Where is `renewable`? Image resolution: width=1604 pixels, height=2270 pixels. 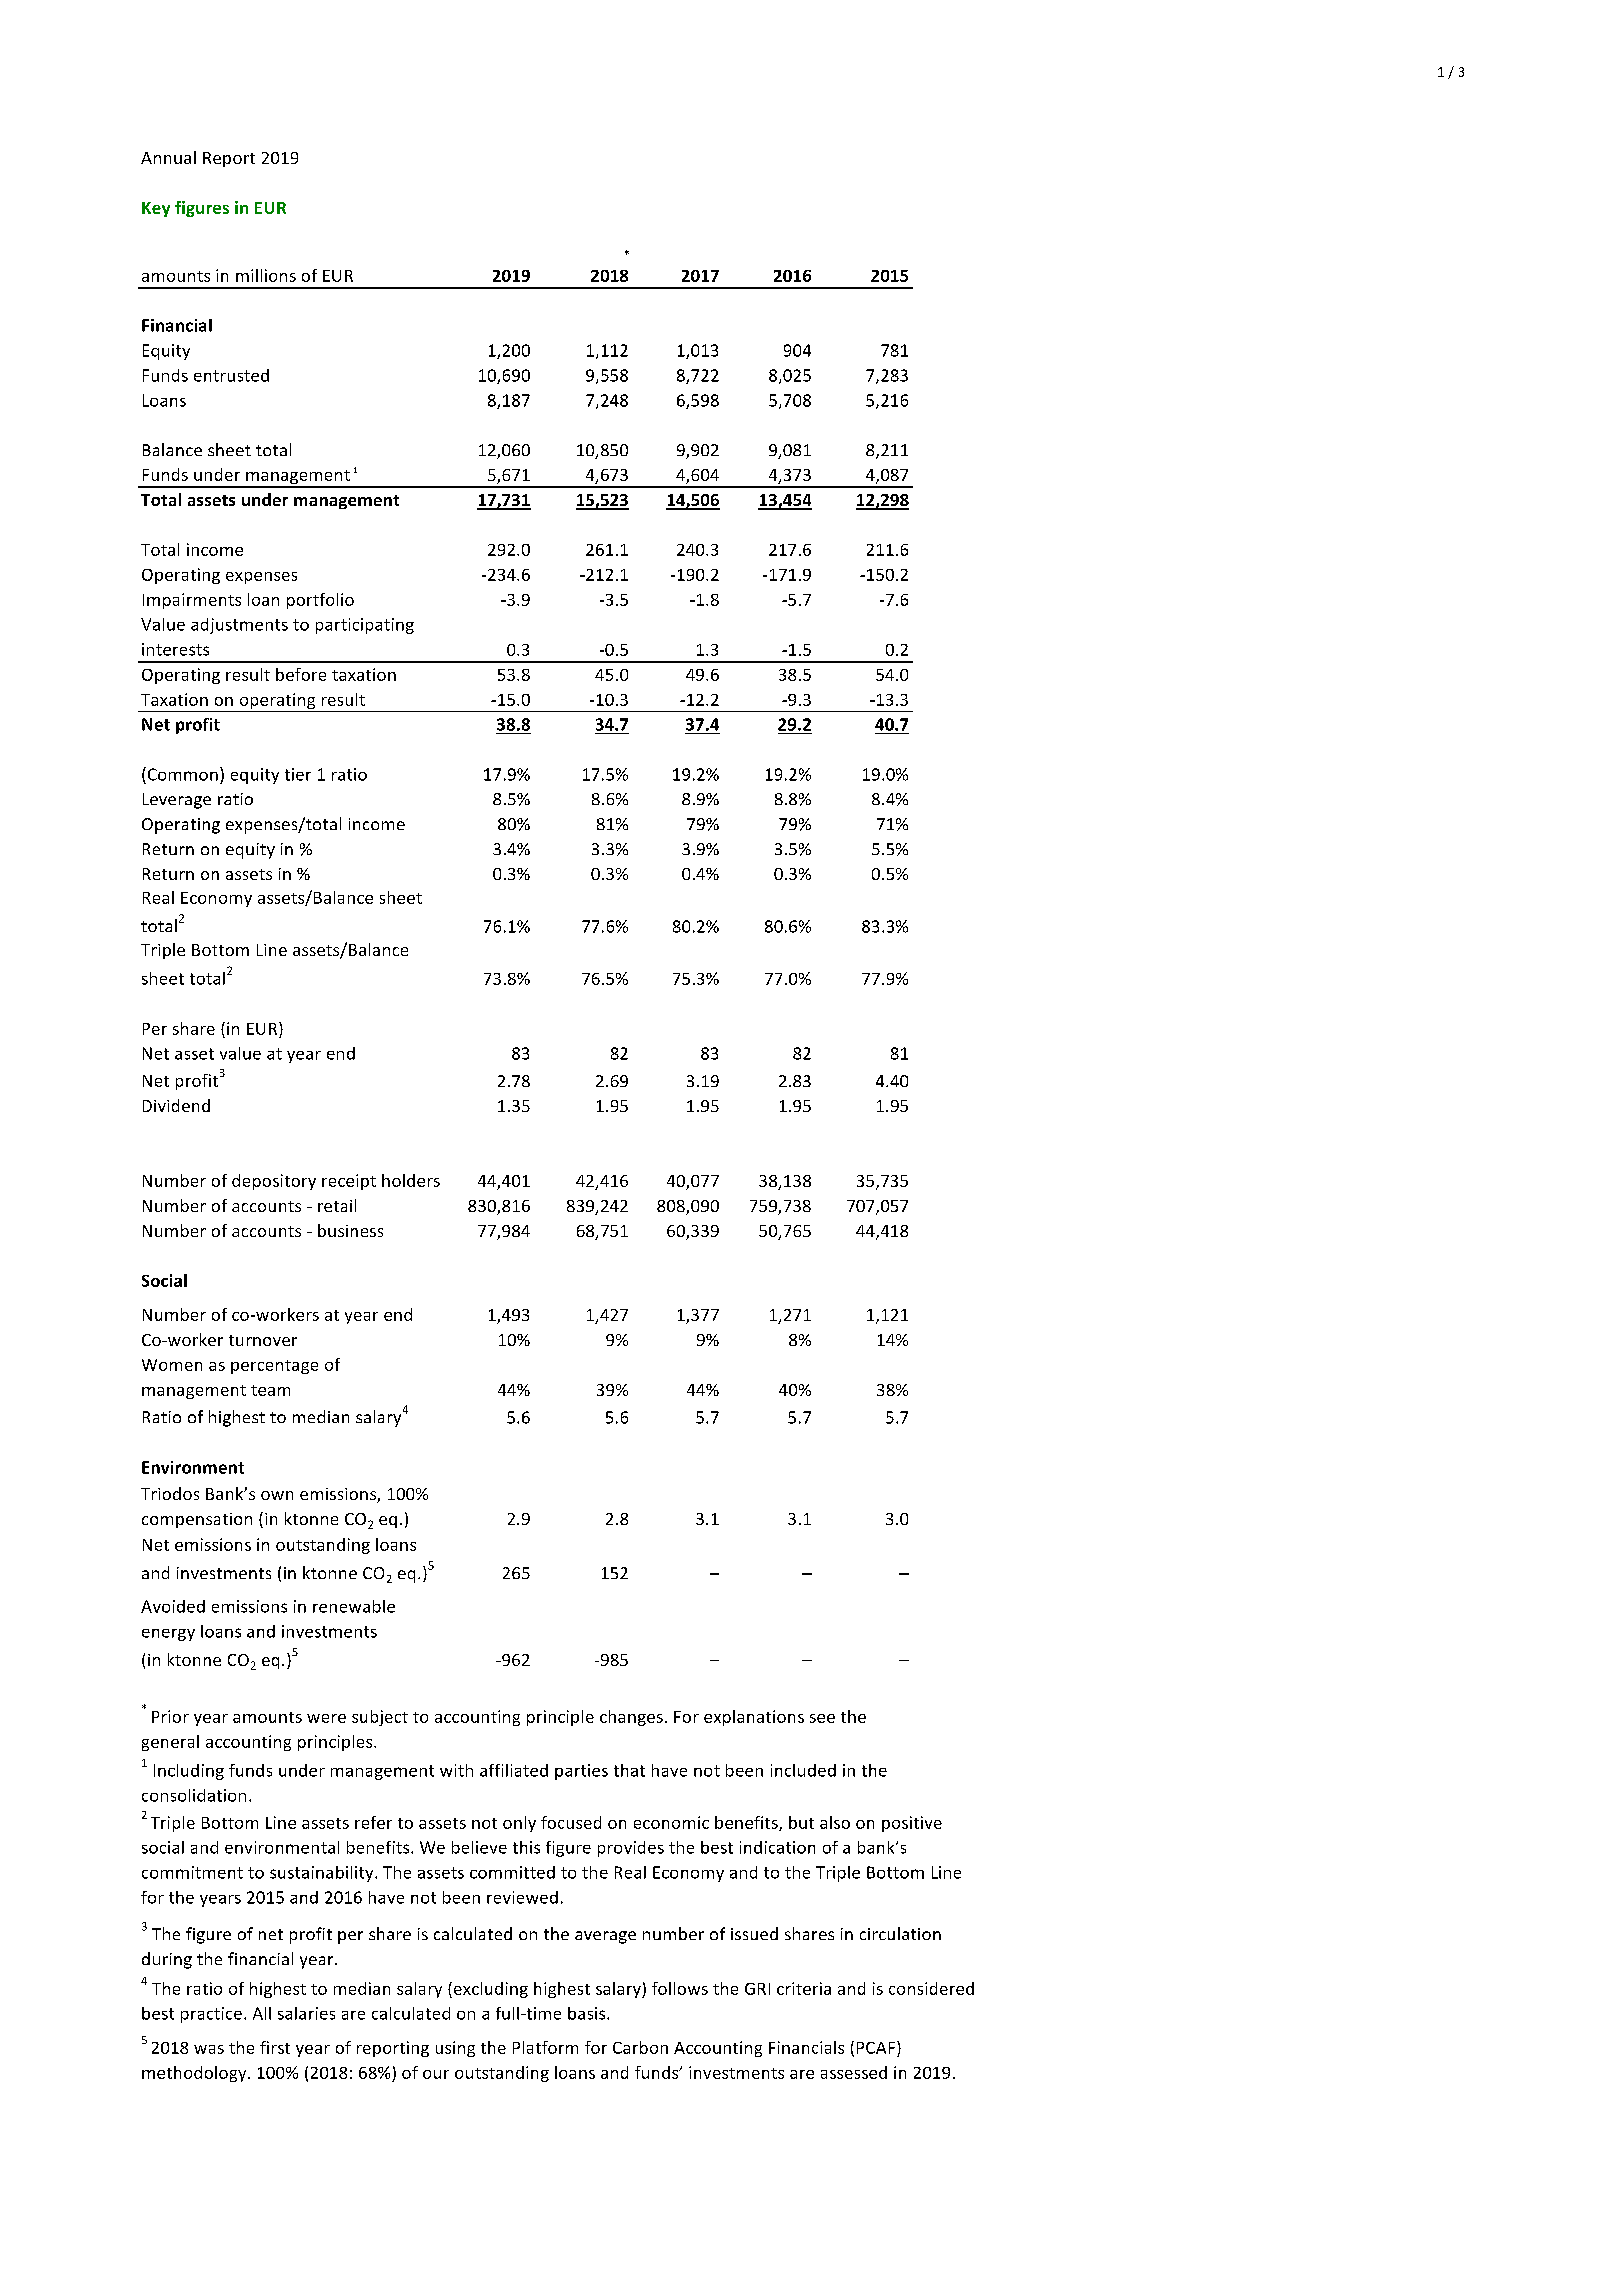
renewable is located at coordinates (354, 1606).
